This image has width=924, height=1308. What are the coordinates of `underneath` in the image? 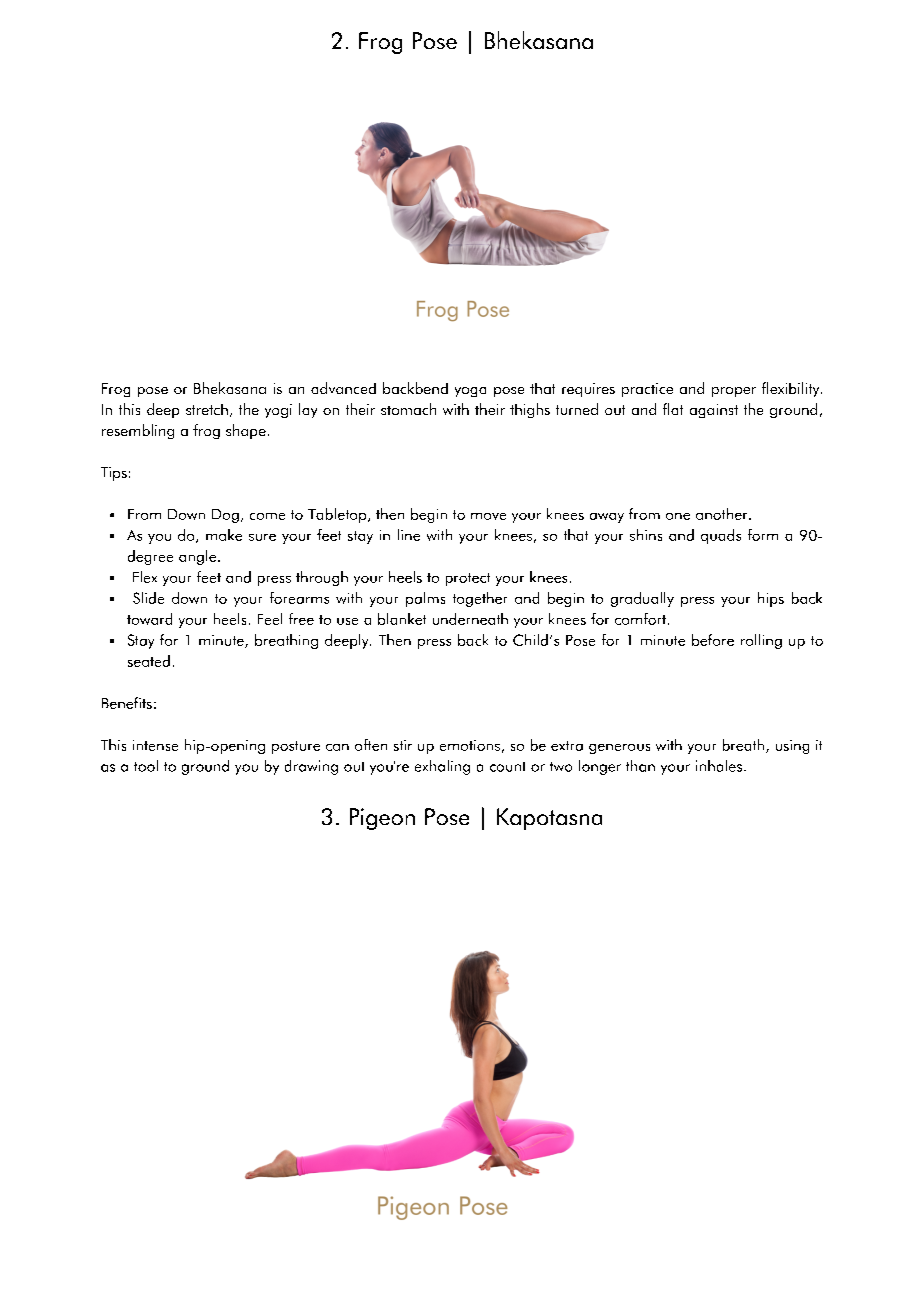 It's located at (470, 619).
